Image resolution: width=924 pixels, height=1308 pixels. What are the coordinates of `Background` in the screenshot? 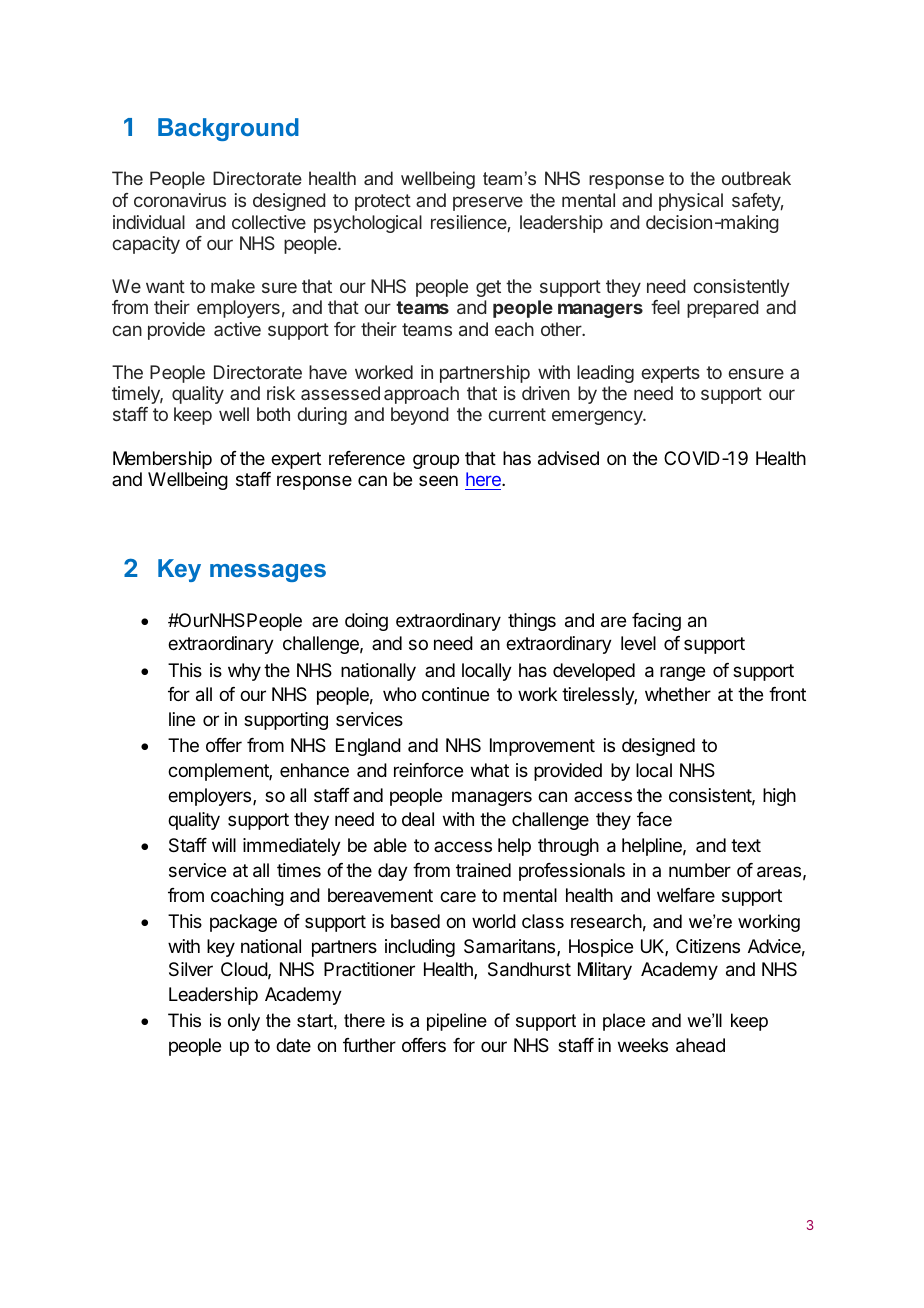 It's located at (228, 129).
